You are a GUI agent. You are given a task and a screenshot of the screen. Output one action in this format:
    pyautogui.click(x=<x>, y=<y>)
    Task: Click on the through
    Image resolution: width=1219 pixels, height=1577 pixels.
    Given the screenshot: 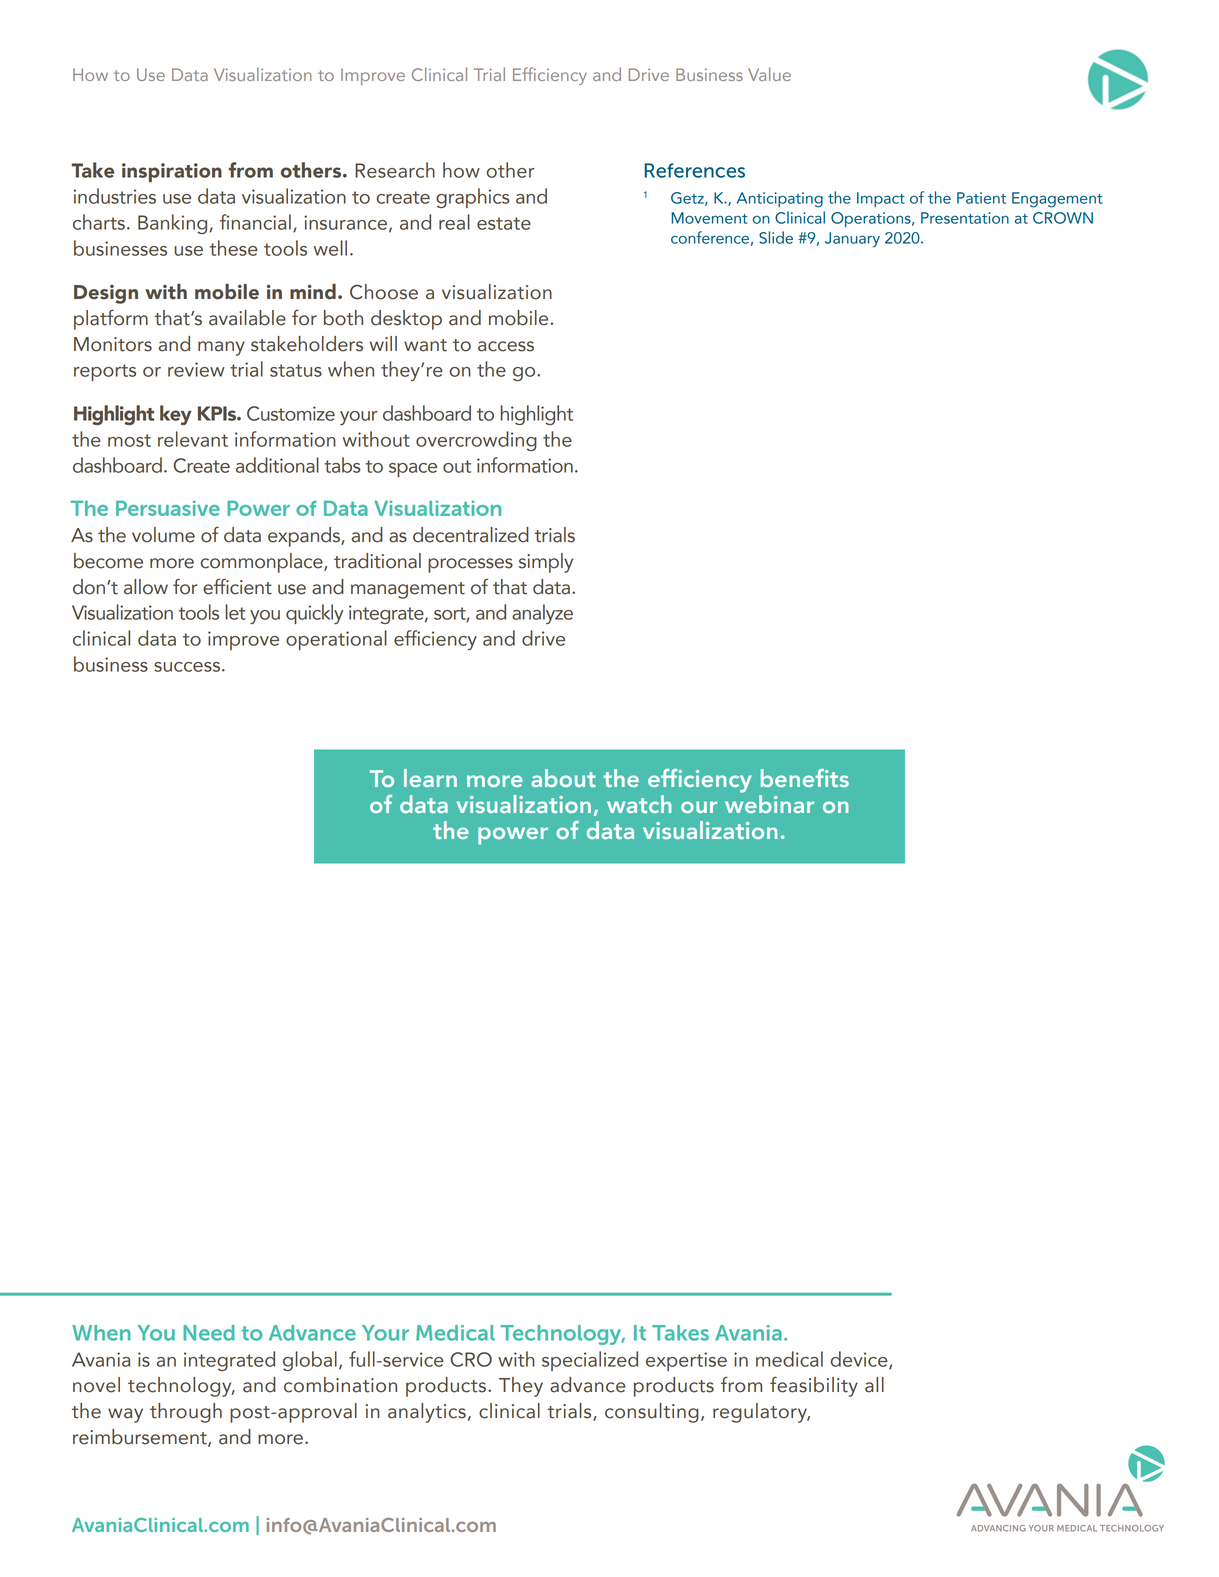 What is the action you would take?
    pyautogui.click(x=186, y=1413)
